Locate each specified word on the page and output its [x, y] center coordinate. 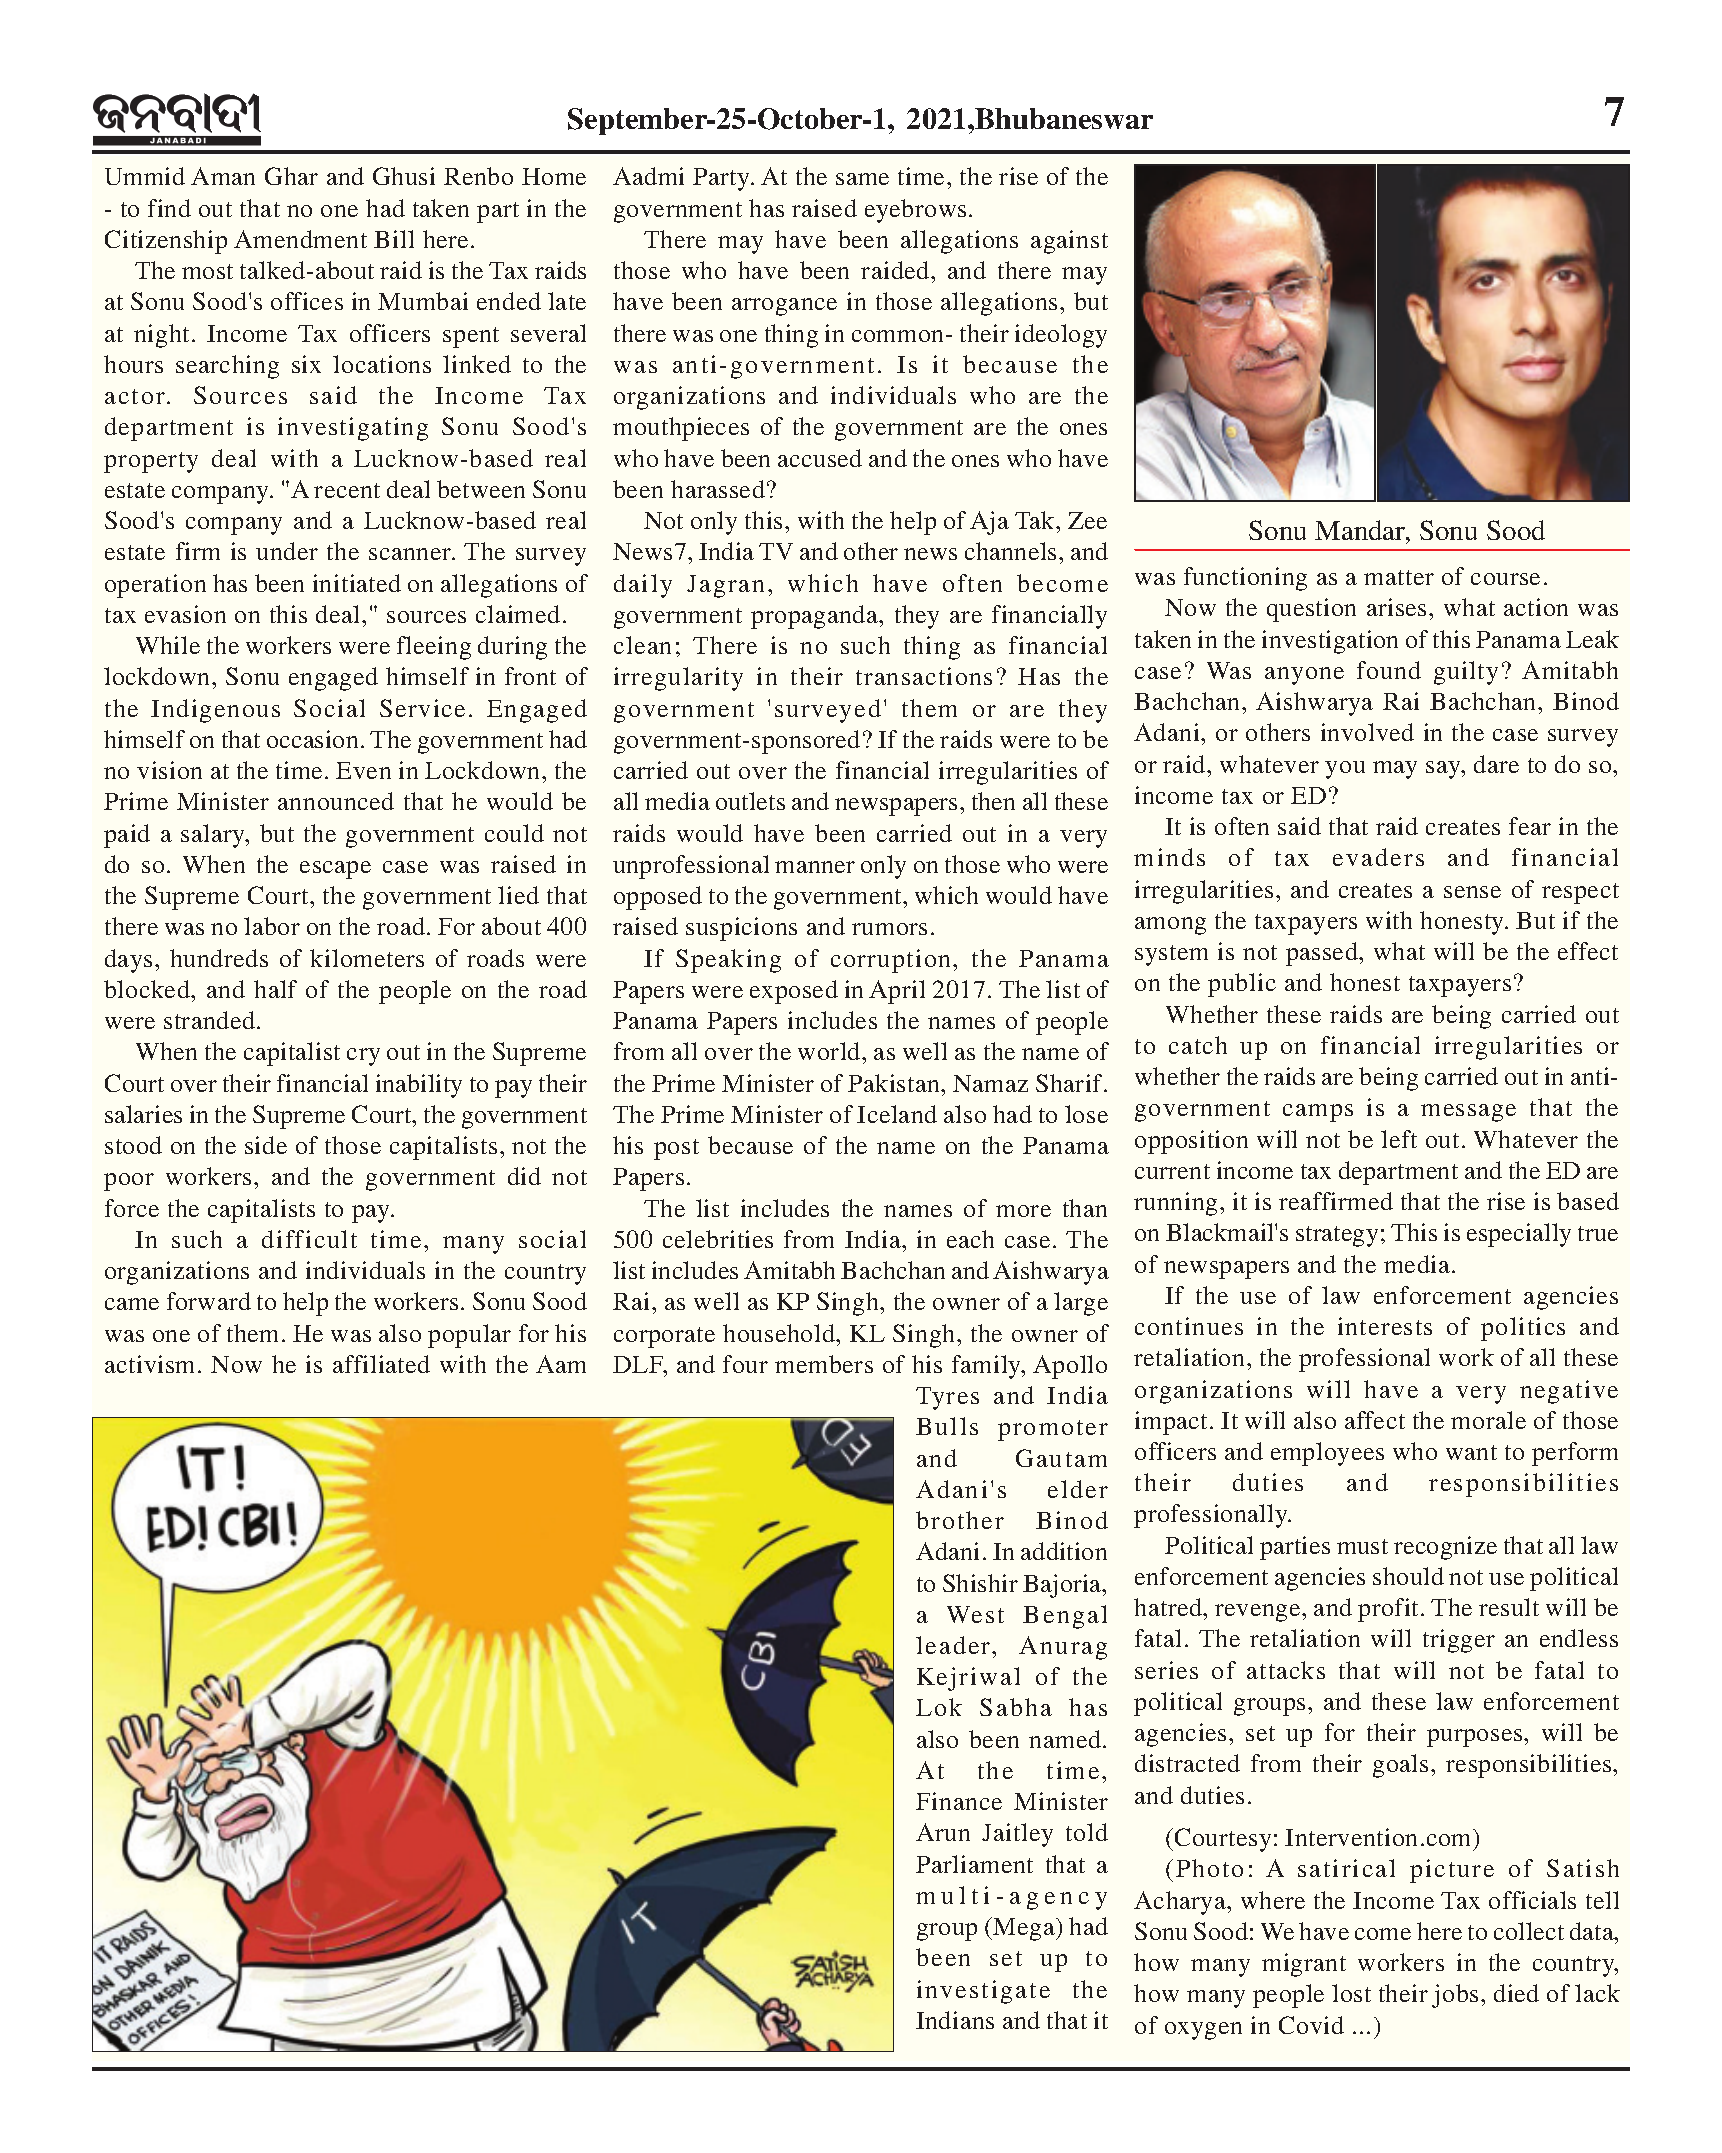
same [862, 179]
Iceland [897, 1114]
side [266, 1145]
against [1069, 242]
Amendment [300, 239]
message [1468, 1113]
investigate [983, 1992]
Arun [943, 1832]
